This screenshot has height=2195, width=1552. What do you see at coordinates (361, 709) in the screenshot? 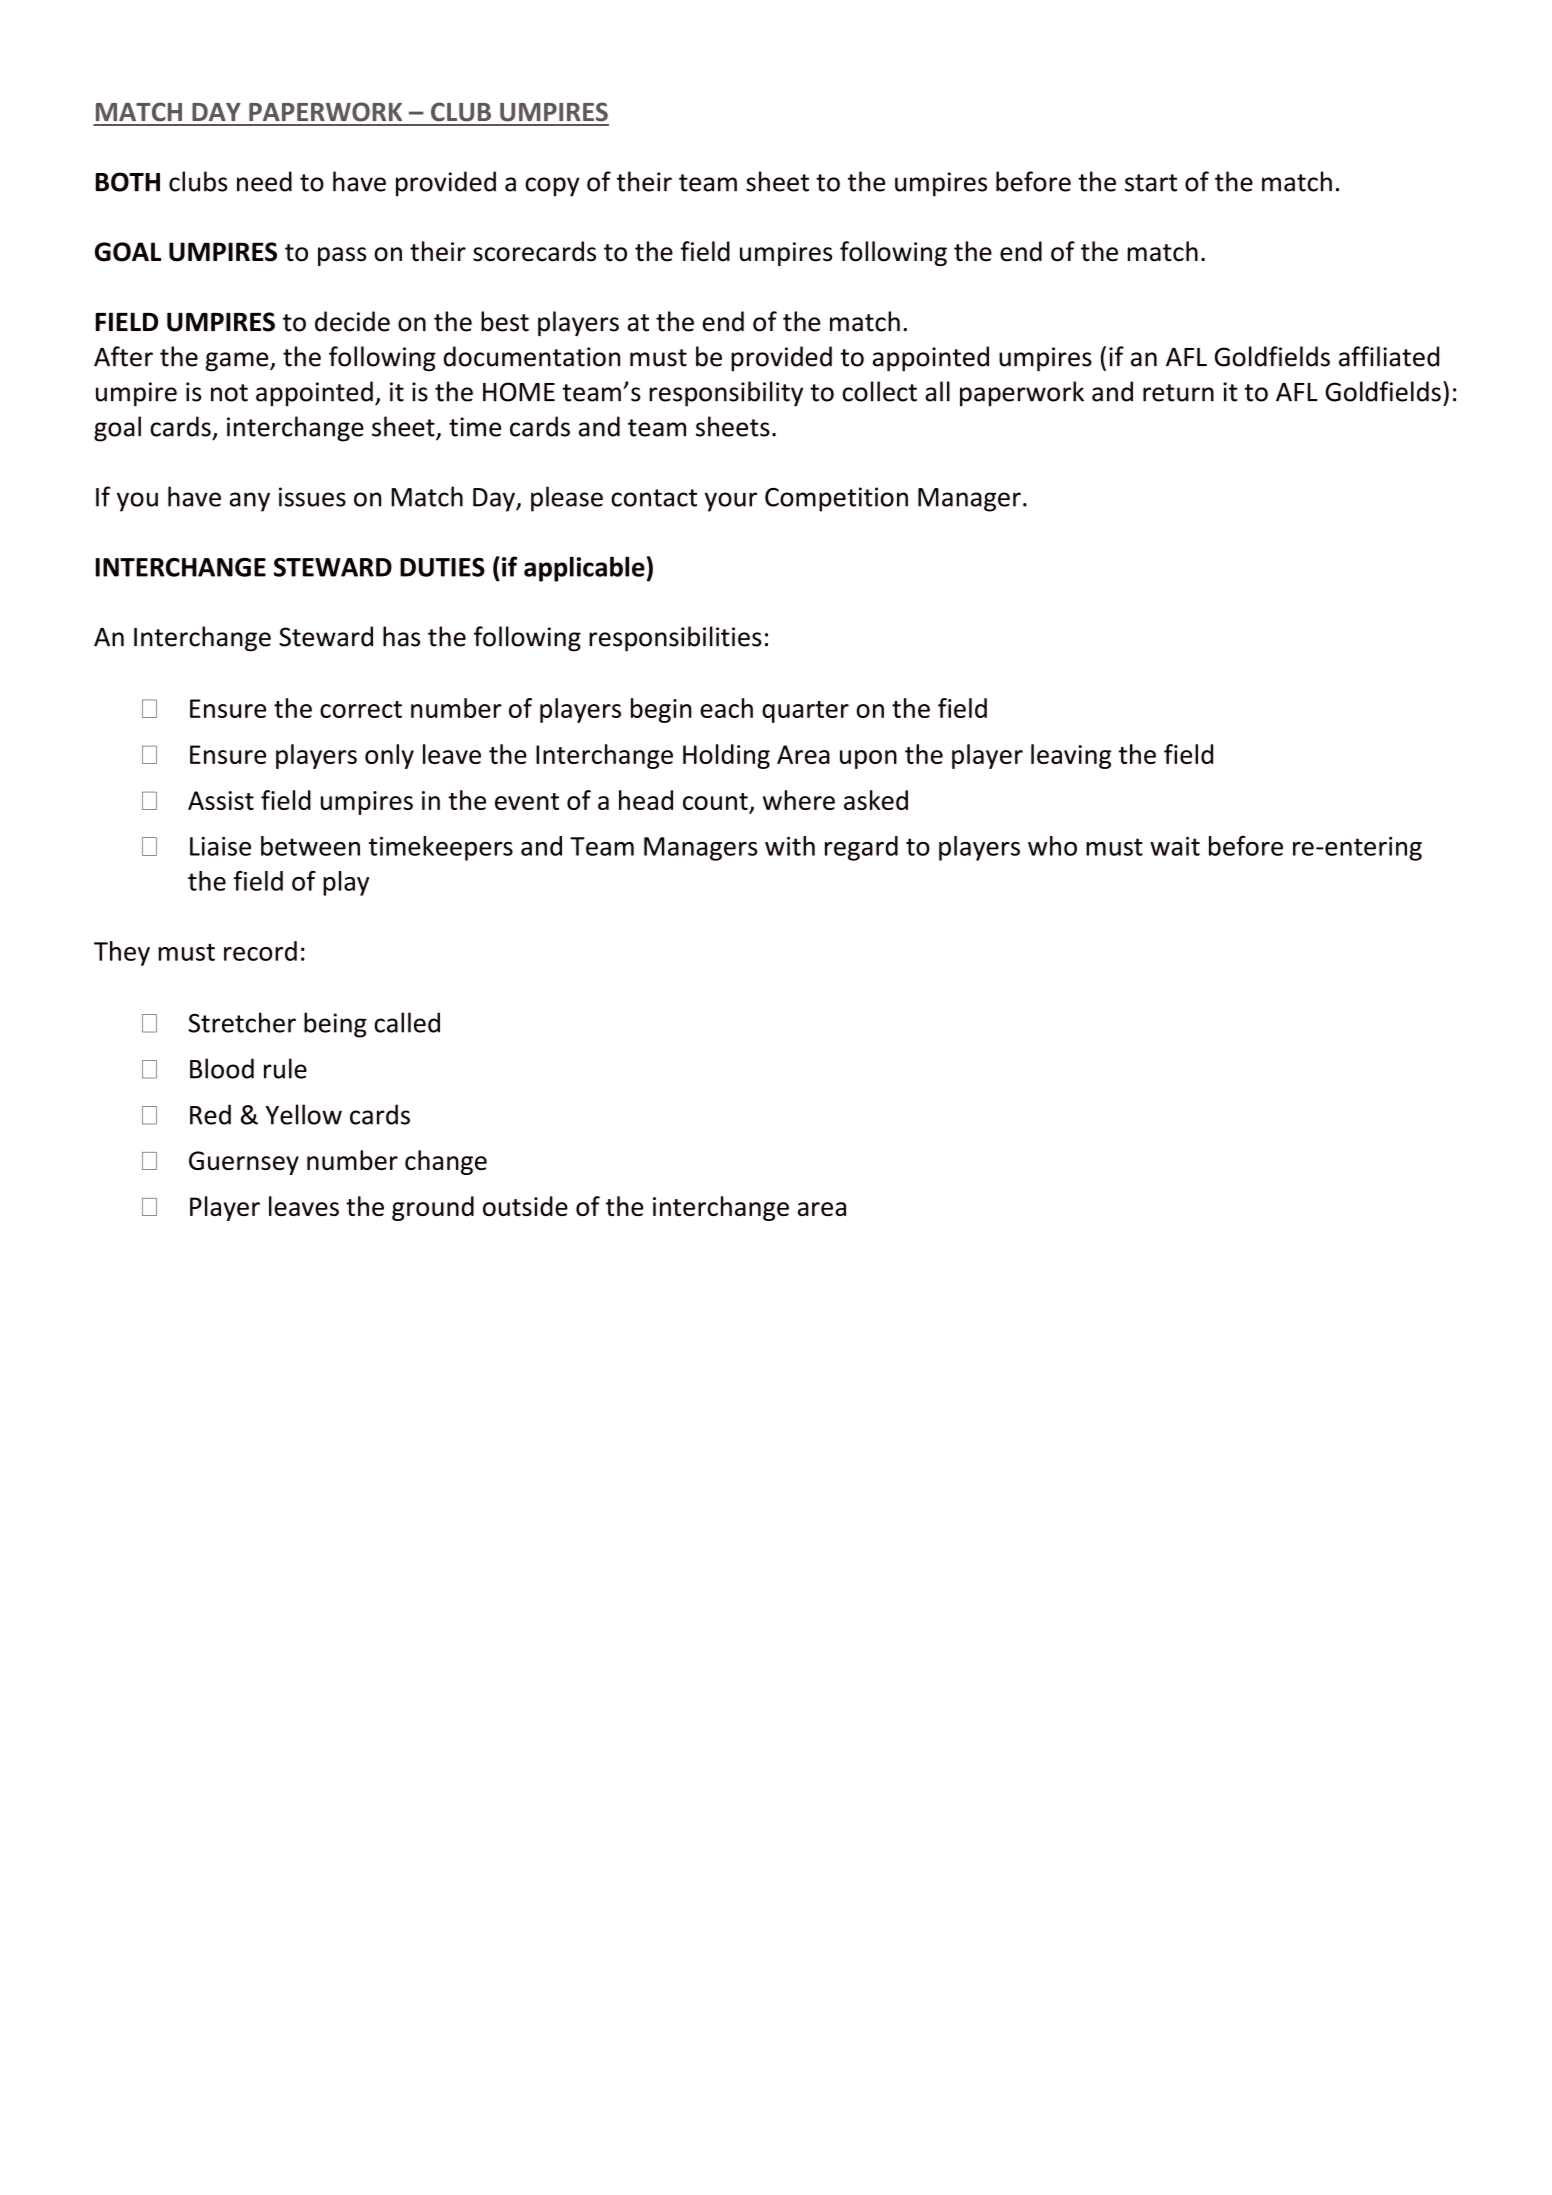
I see `correct` at bounding box center [361, 709].
